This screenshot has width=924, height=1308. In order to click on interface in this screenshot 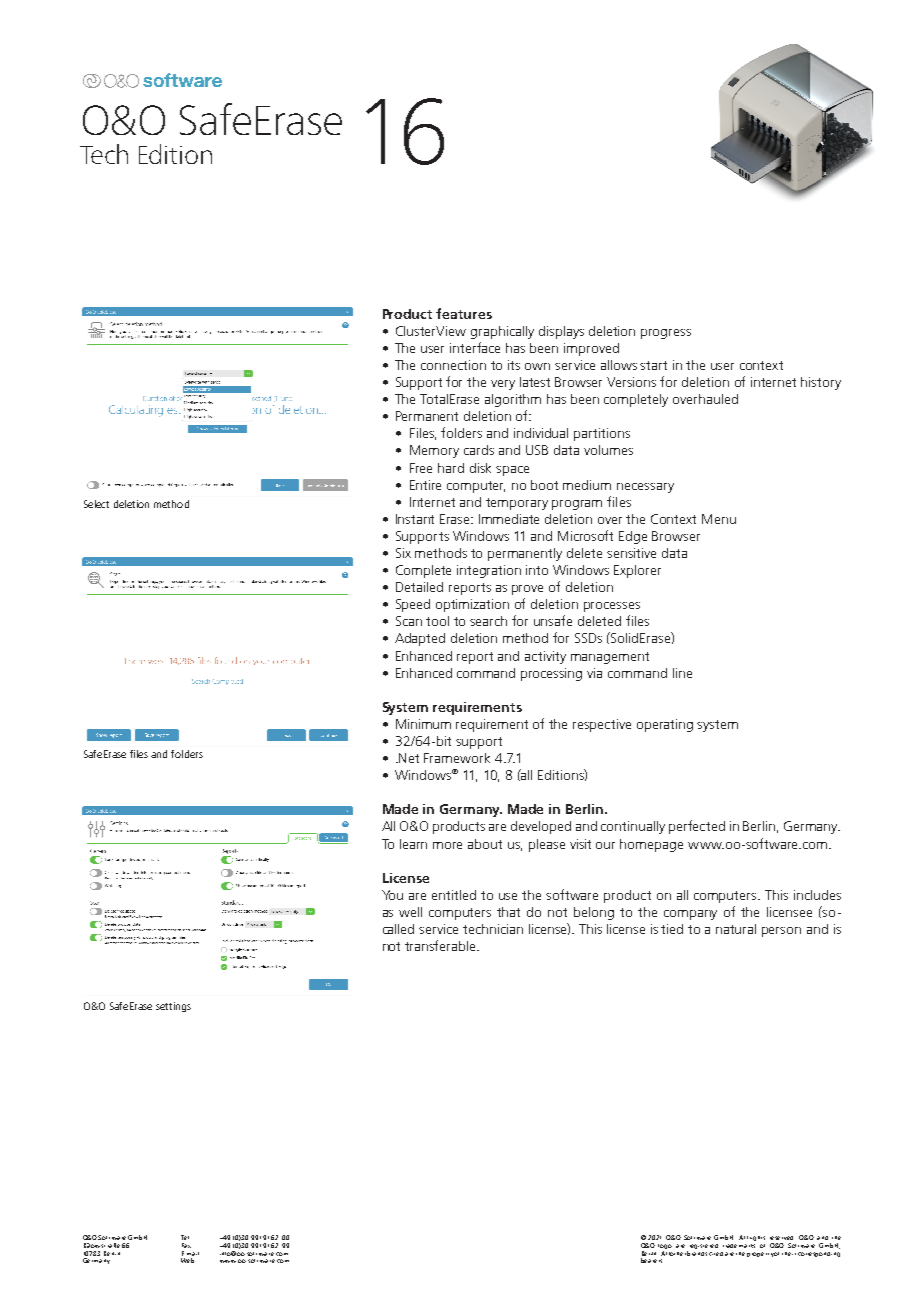, I will do `click(475, 347)`.
